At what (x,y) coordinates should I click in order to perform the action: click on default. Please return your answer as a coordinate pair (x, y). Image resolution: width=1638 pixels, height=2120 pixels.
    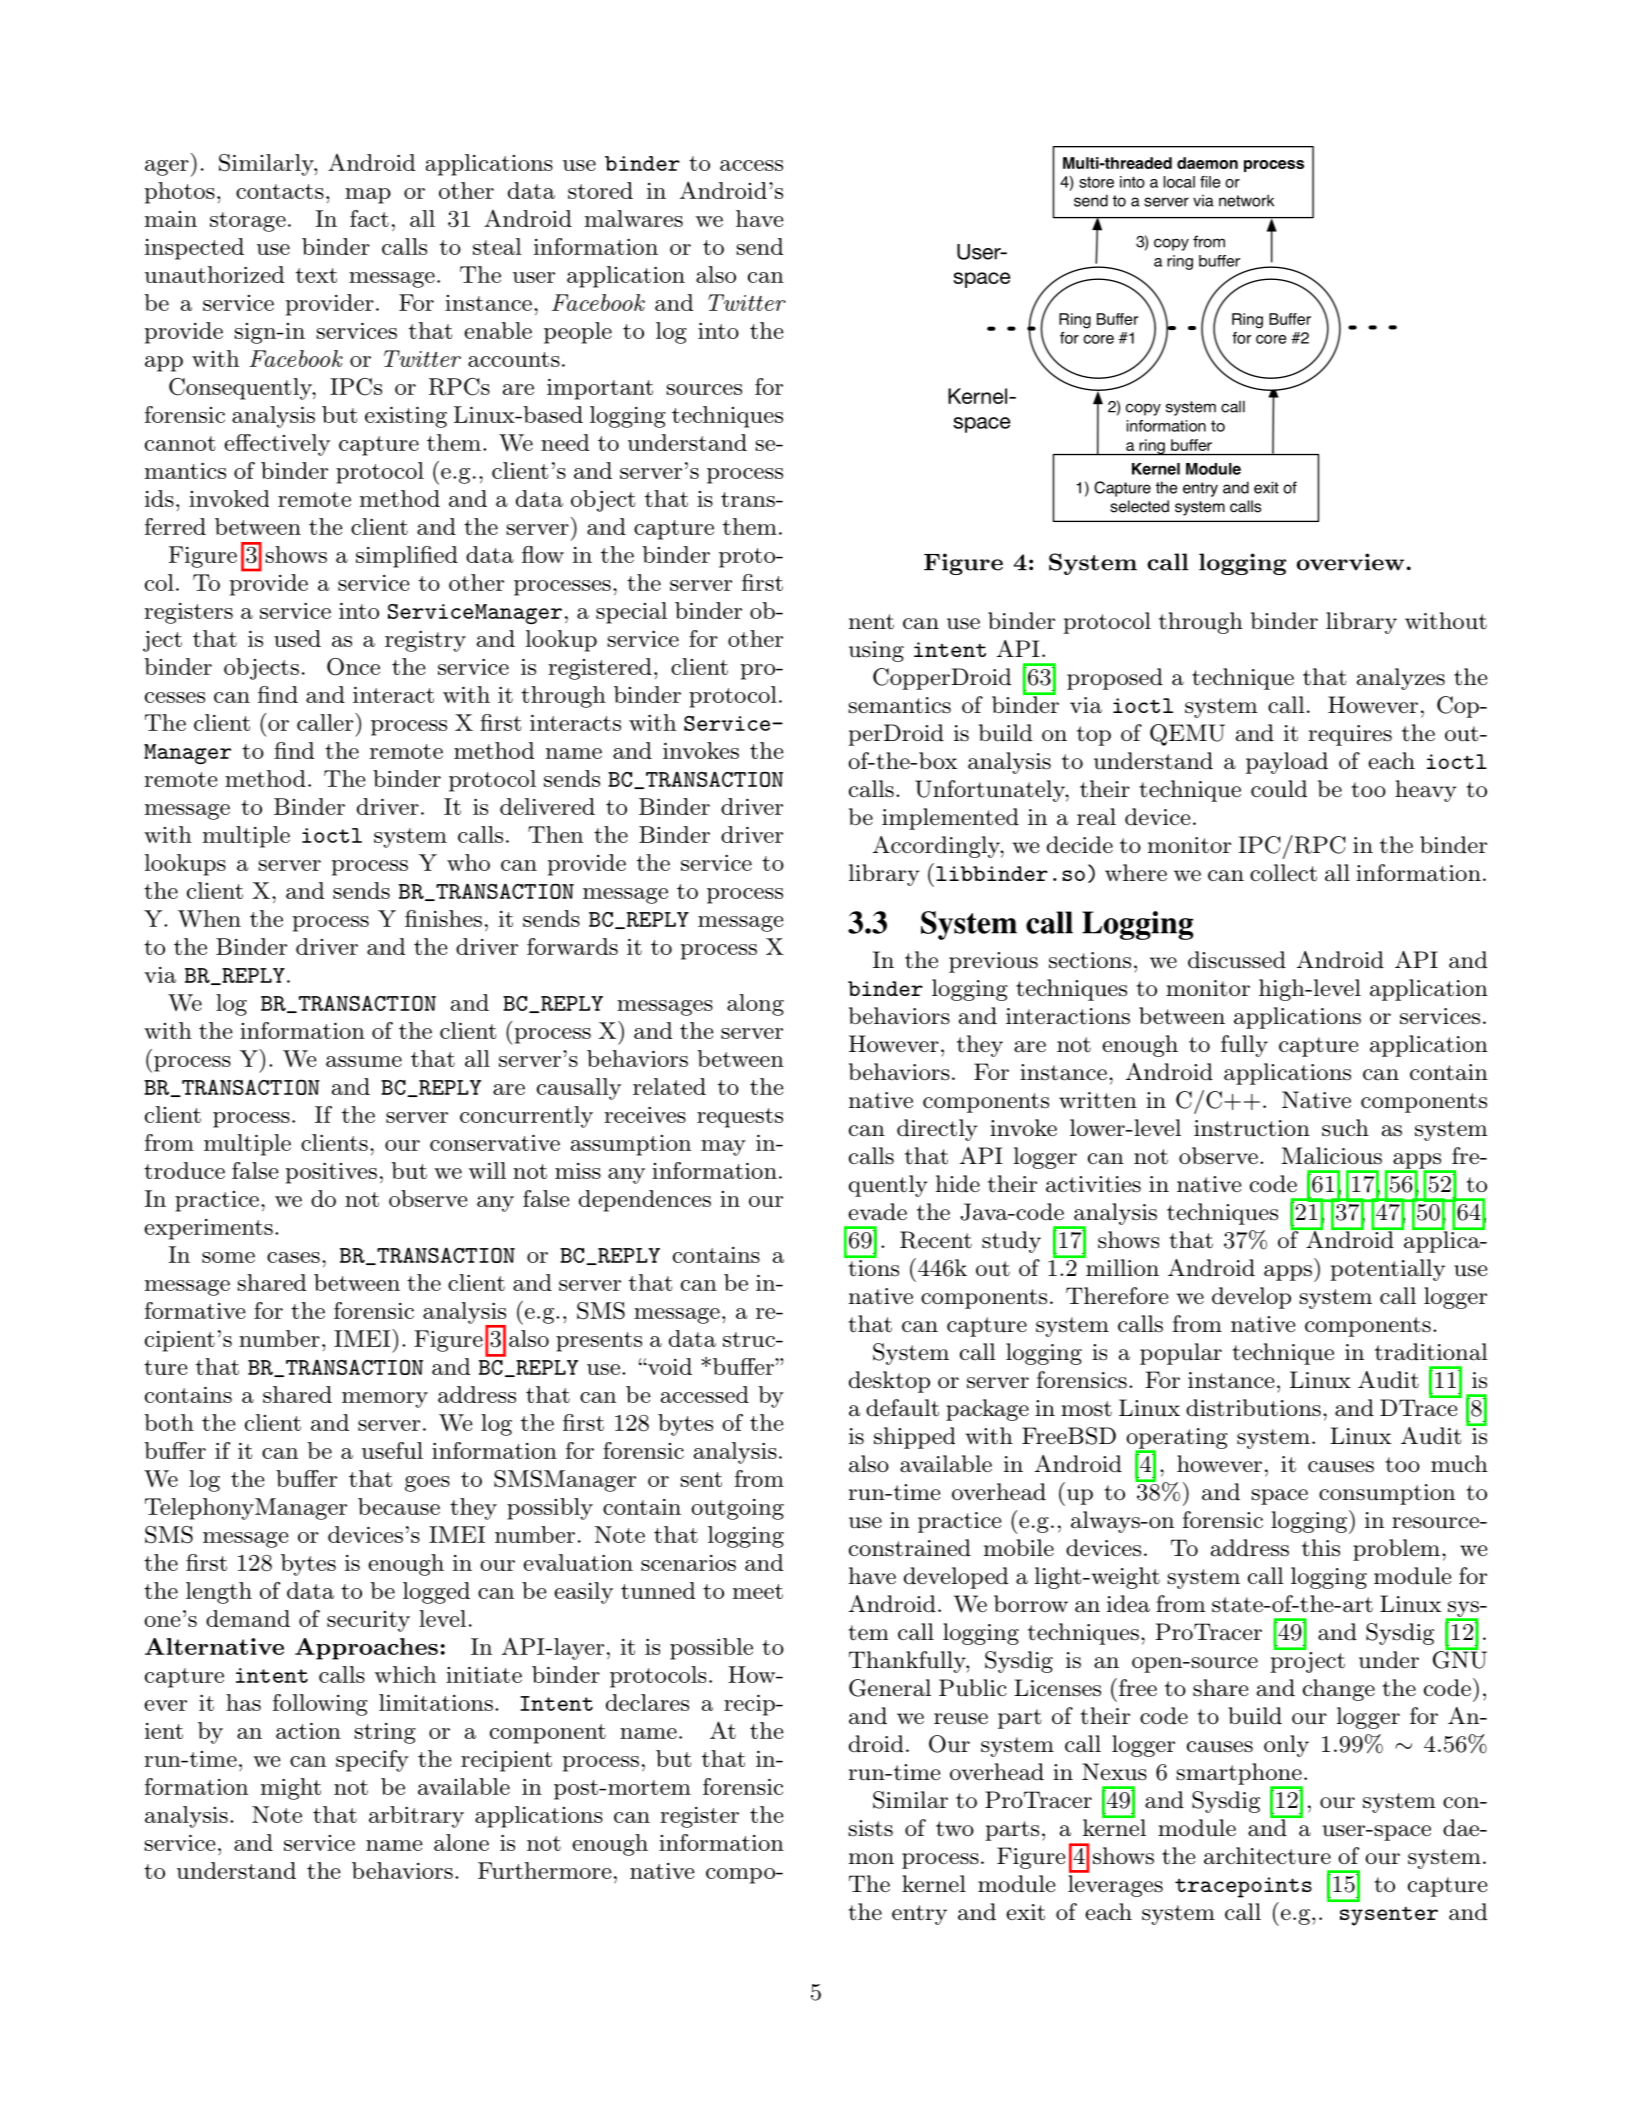
    Looking at the image, I should click on (902, 1408).
